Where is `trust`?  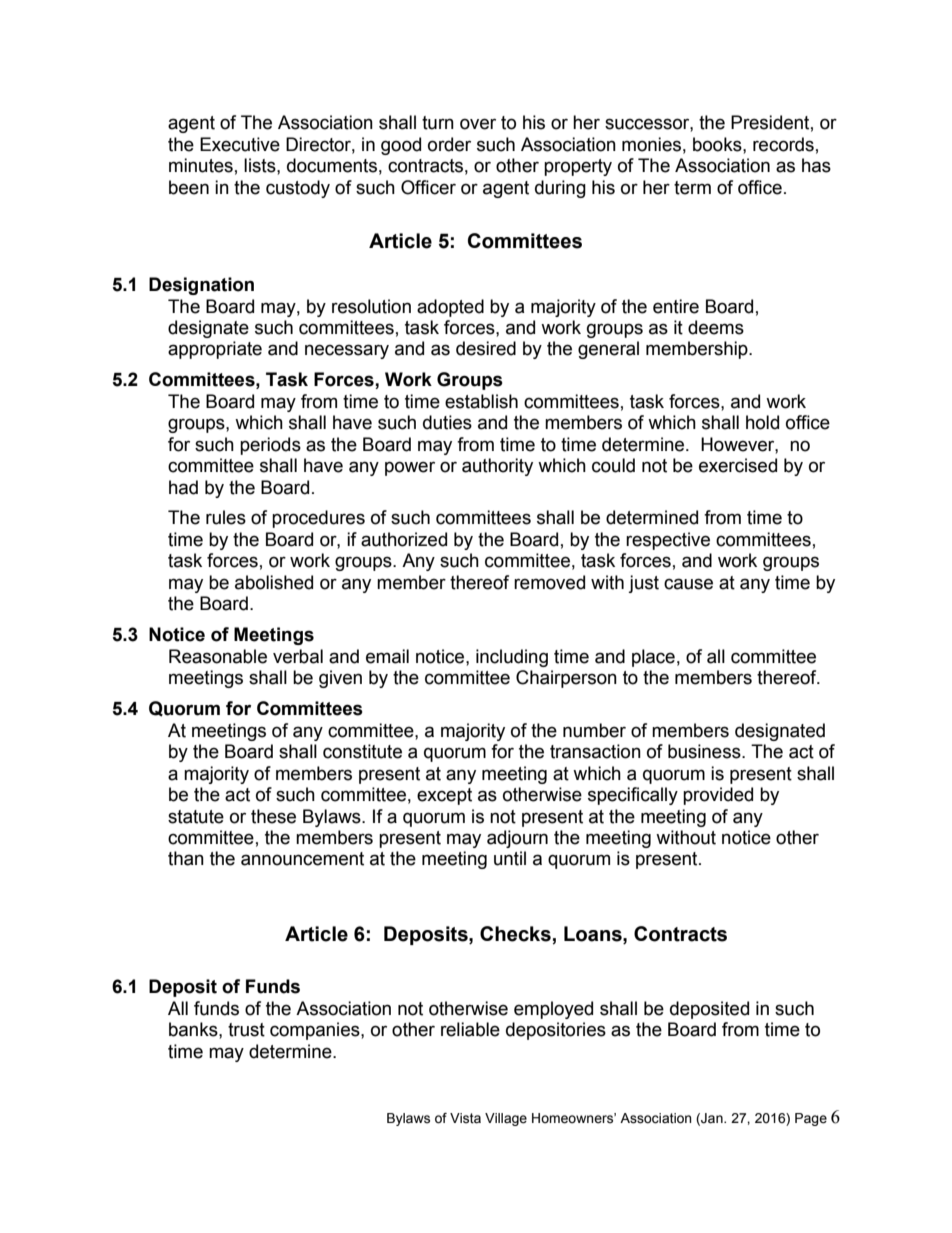
trust is located at coordinates (246, 1030).
